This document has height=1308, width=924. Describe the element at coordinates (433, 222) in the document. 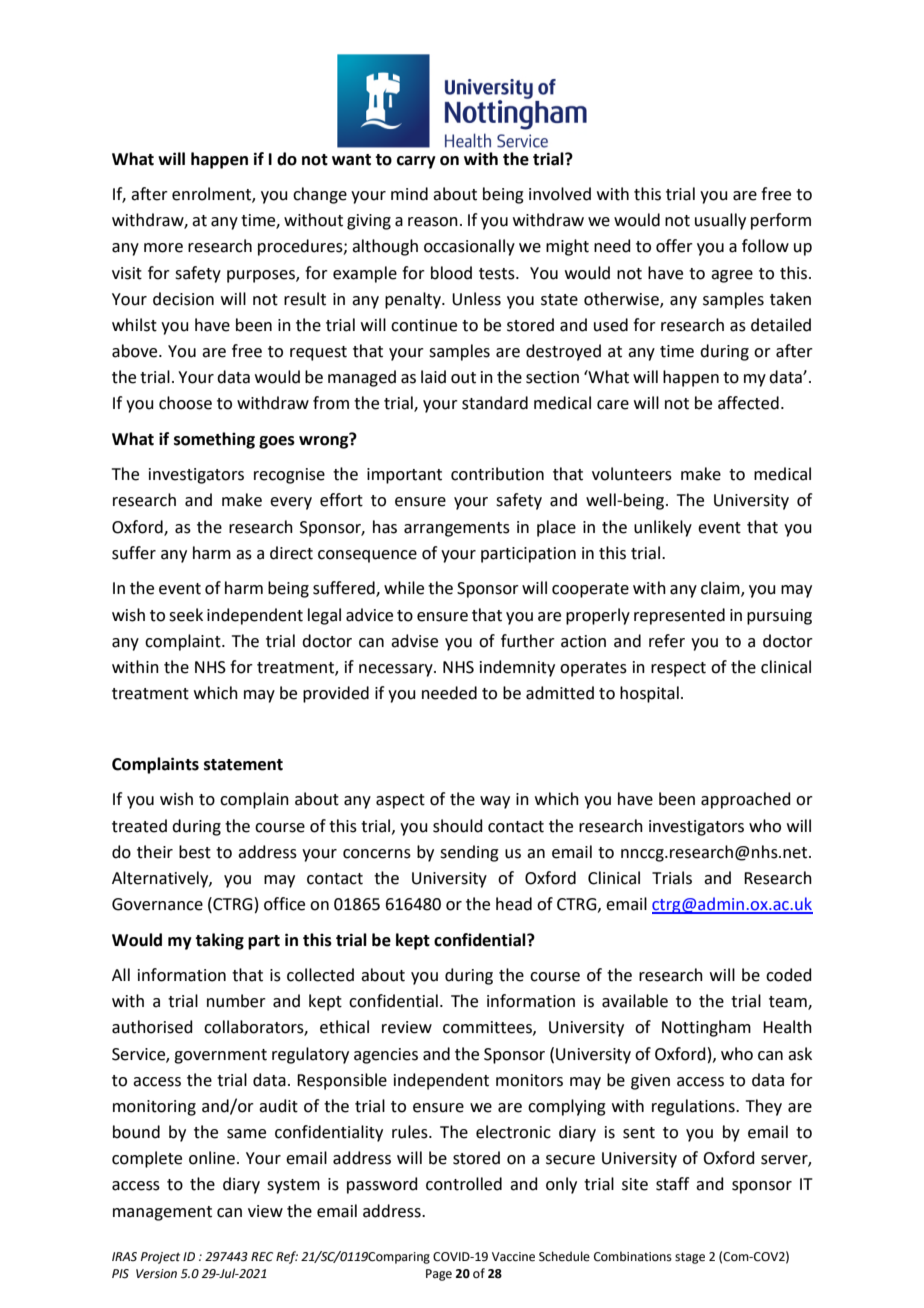

I see `reason` at that location.
